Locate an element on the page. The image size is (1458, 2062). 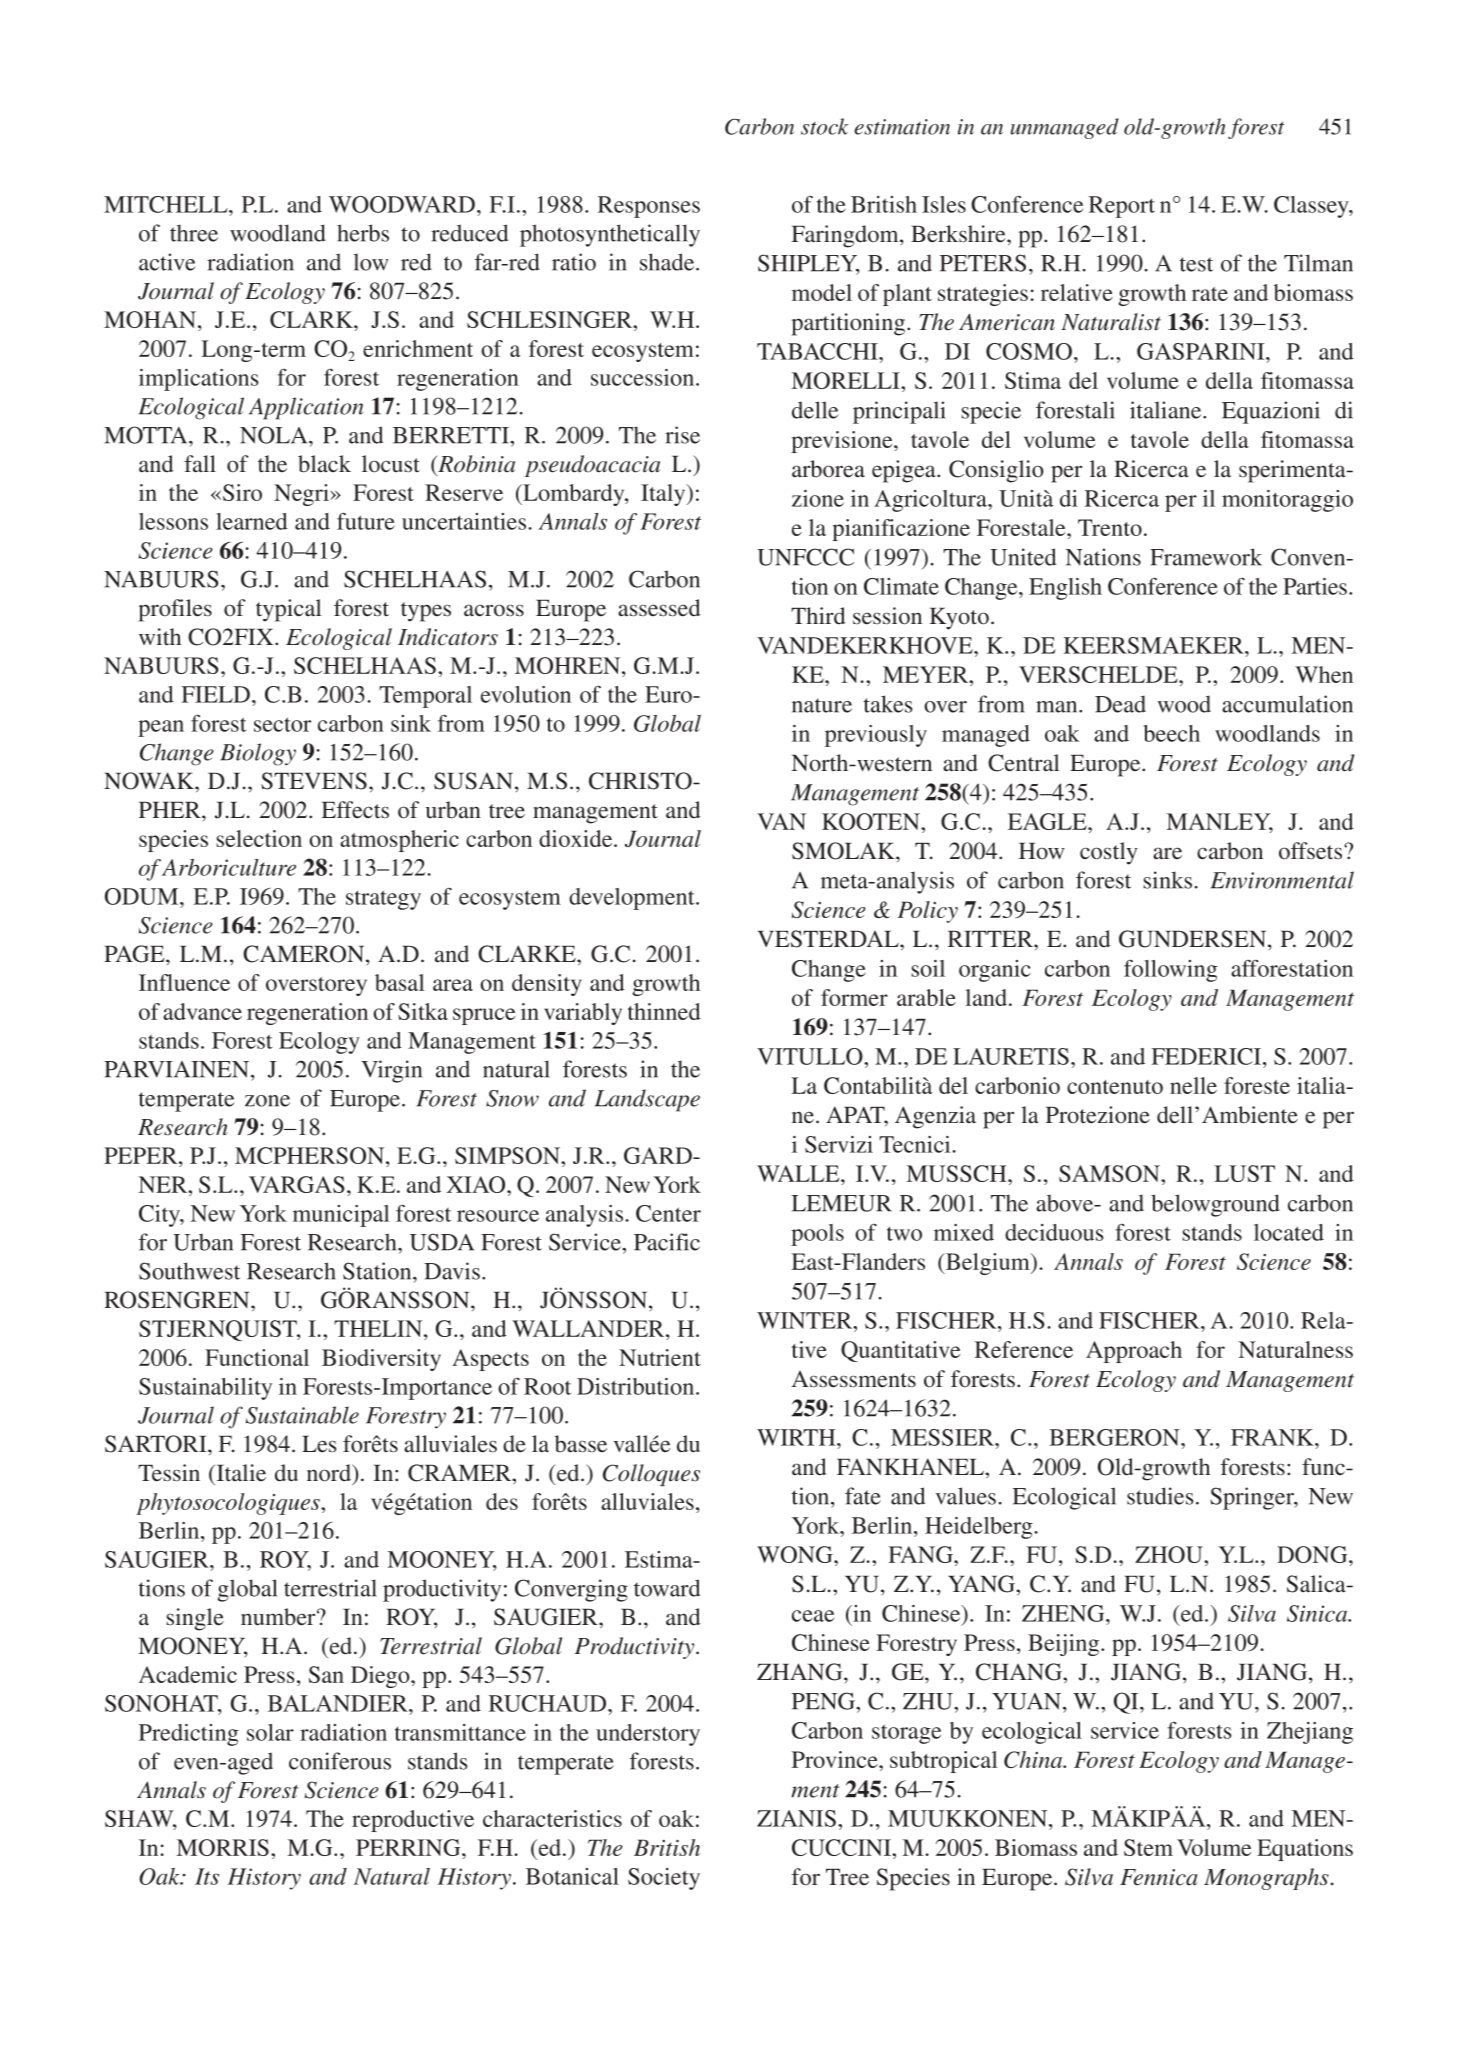
Report is located at coordinates (1122, 207).
